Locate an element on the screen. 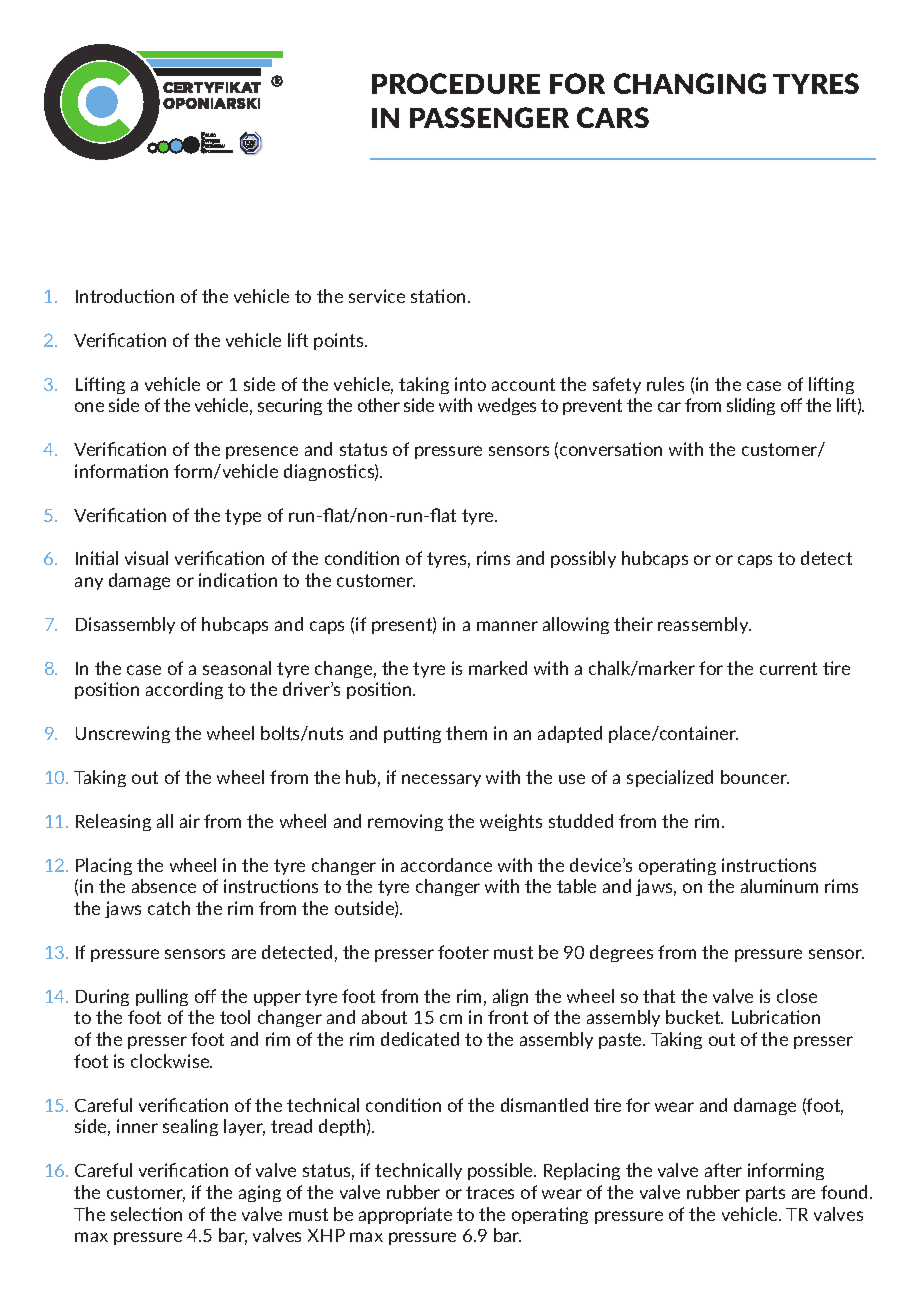 The image size is (924, 1308). according is located at coordinates (184, 690).
